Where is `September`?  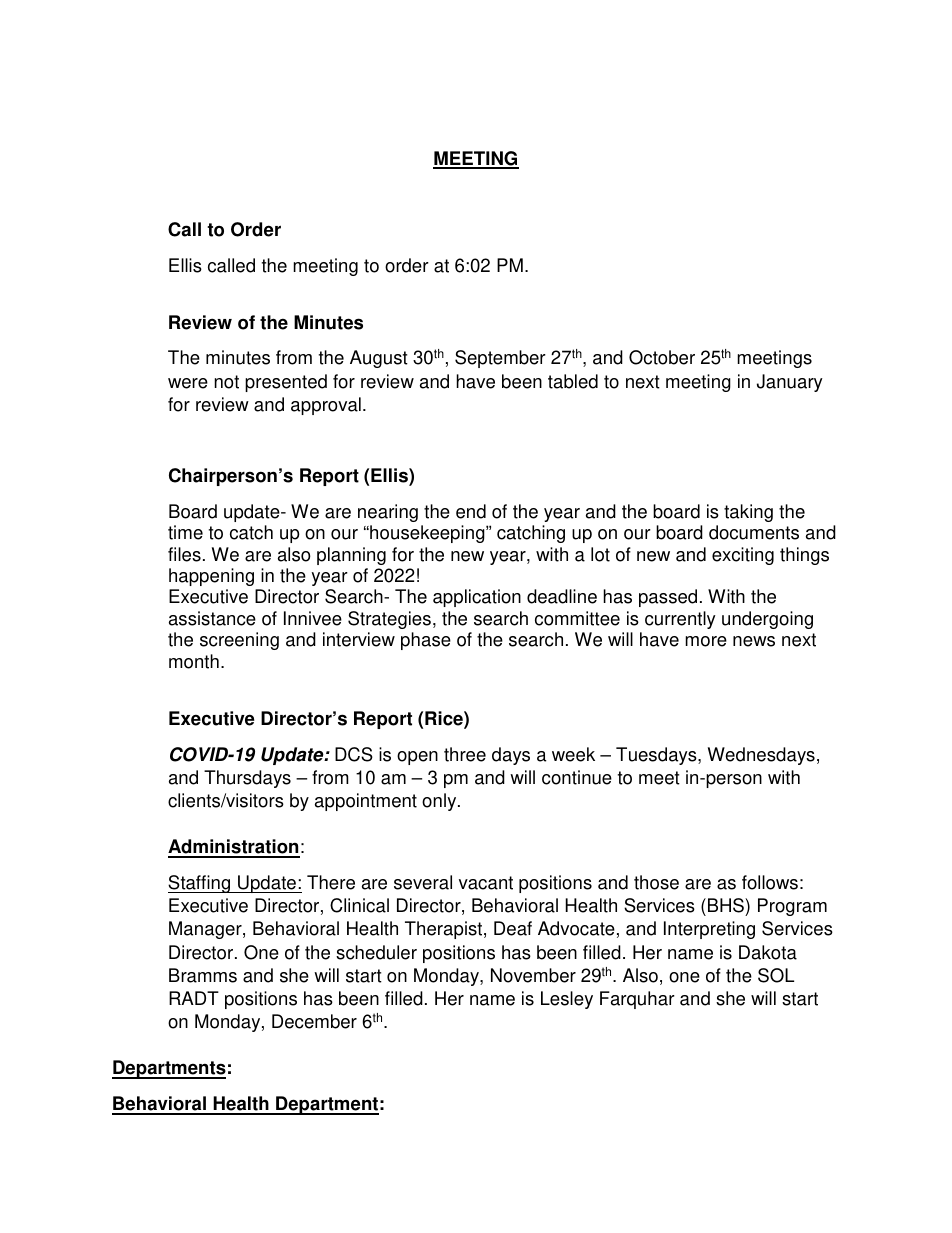 September is located at coordinates (500, 359).
